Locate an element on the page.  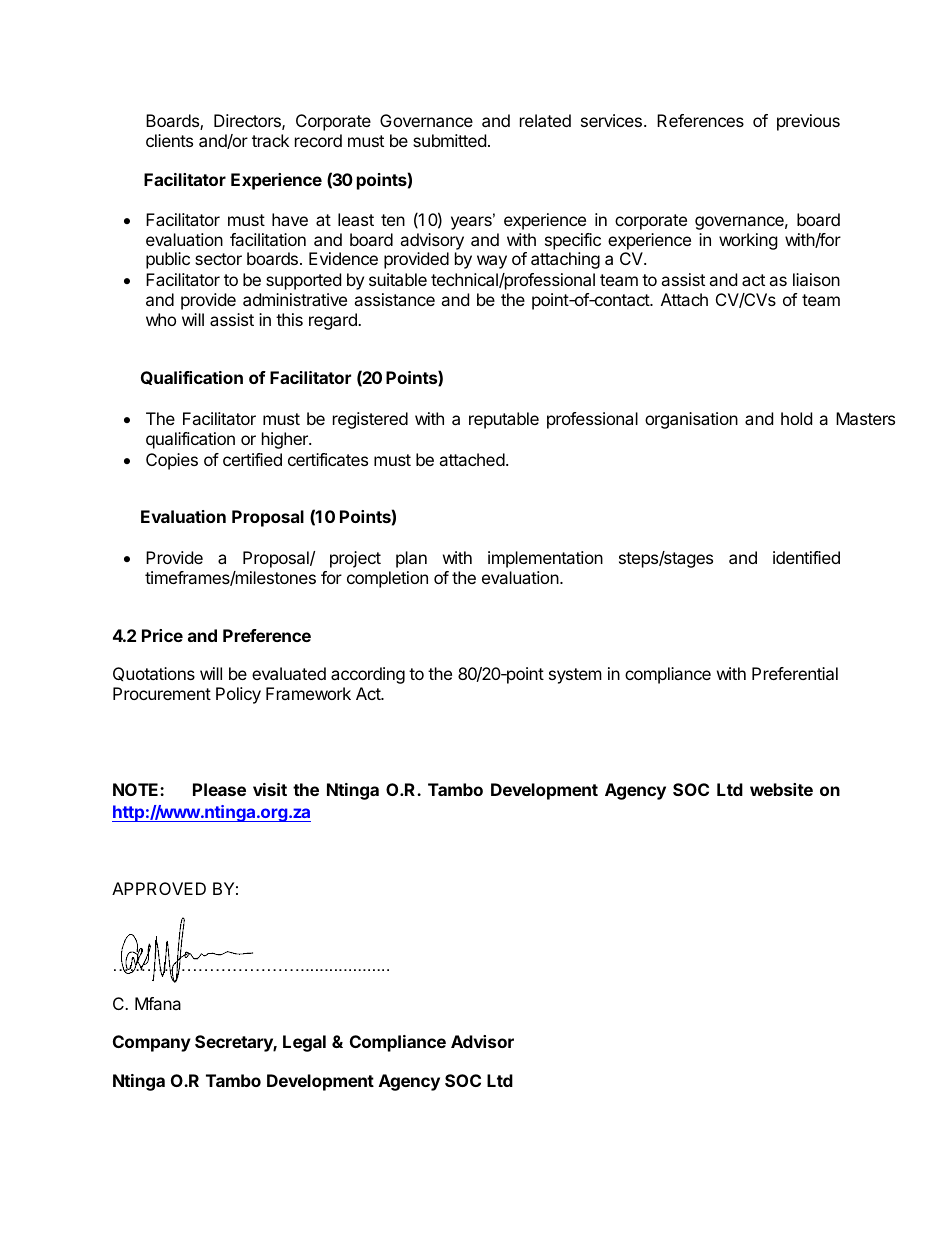
reputable is located at coordinates (504, 420).
